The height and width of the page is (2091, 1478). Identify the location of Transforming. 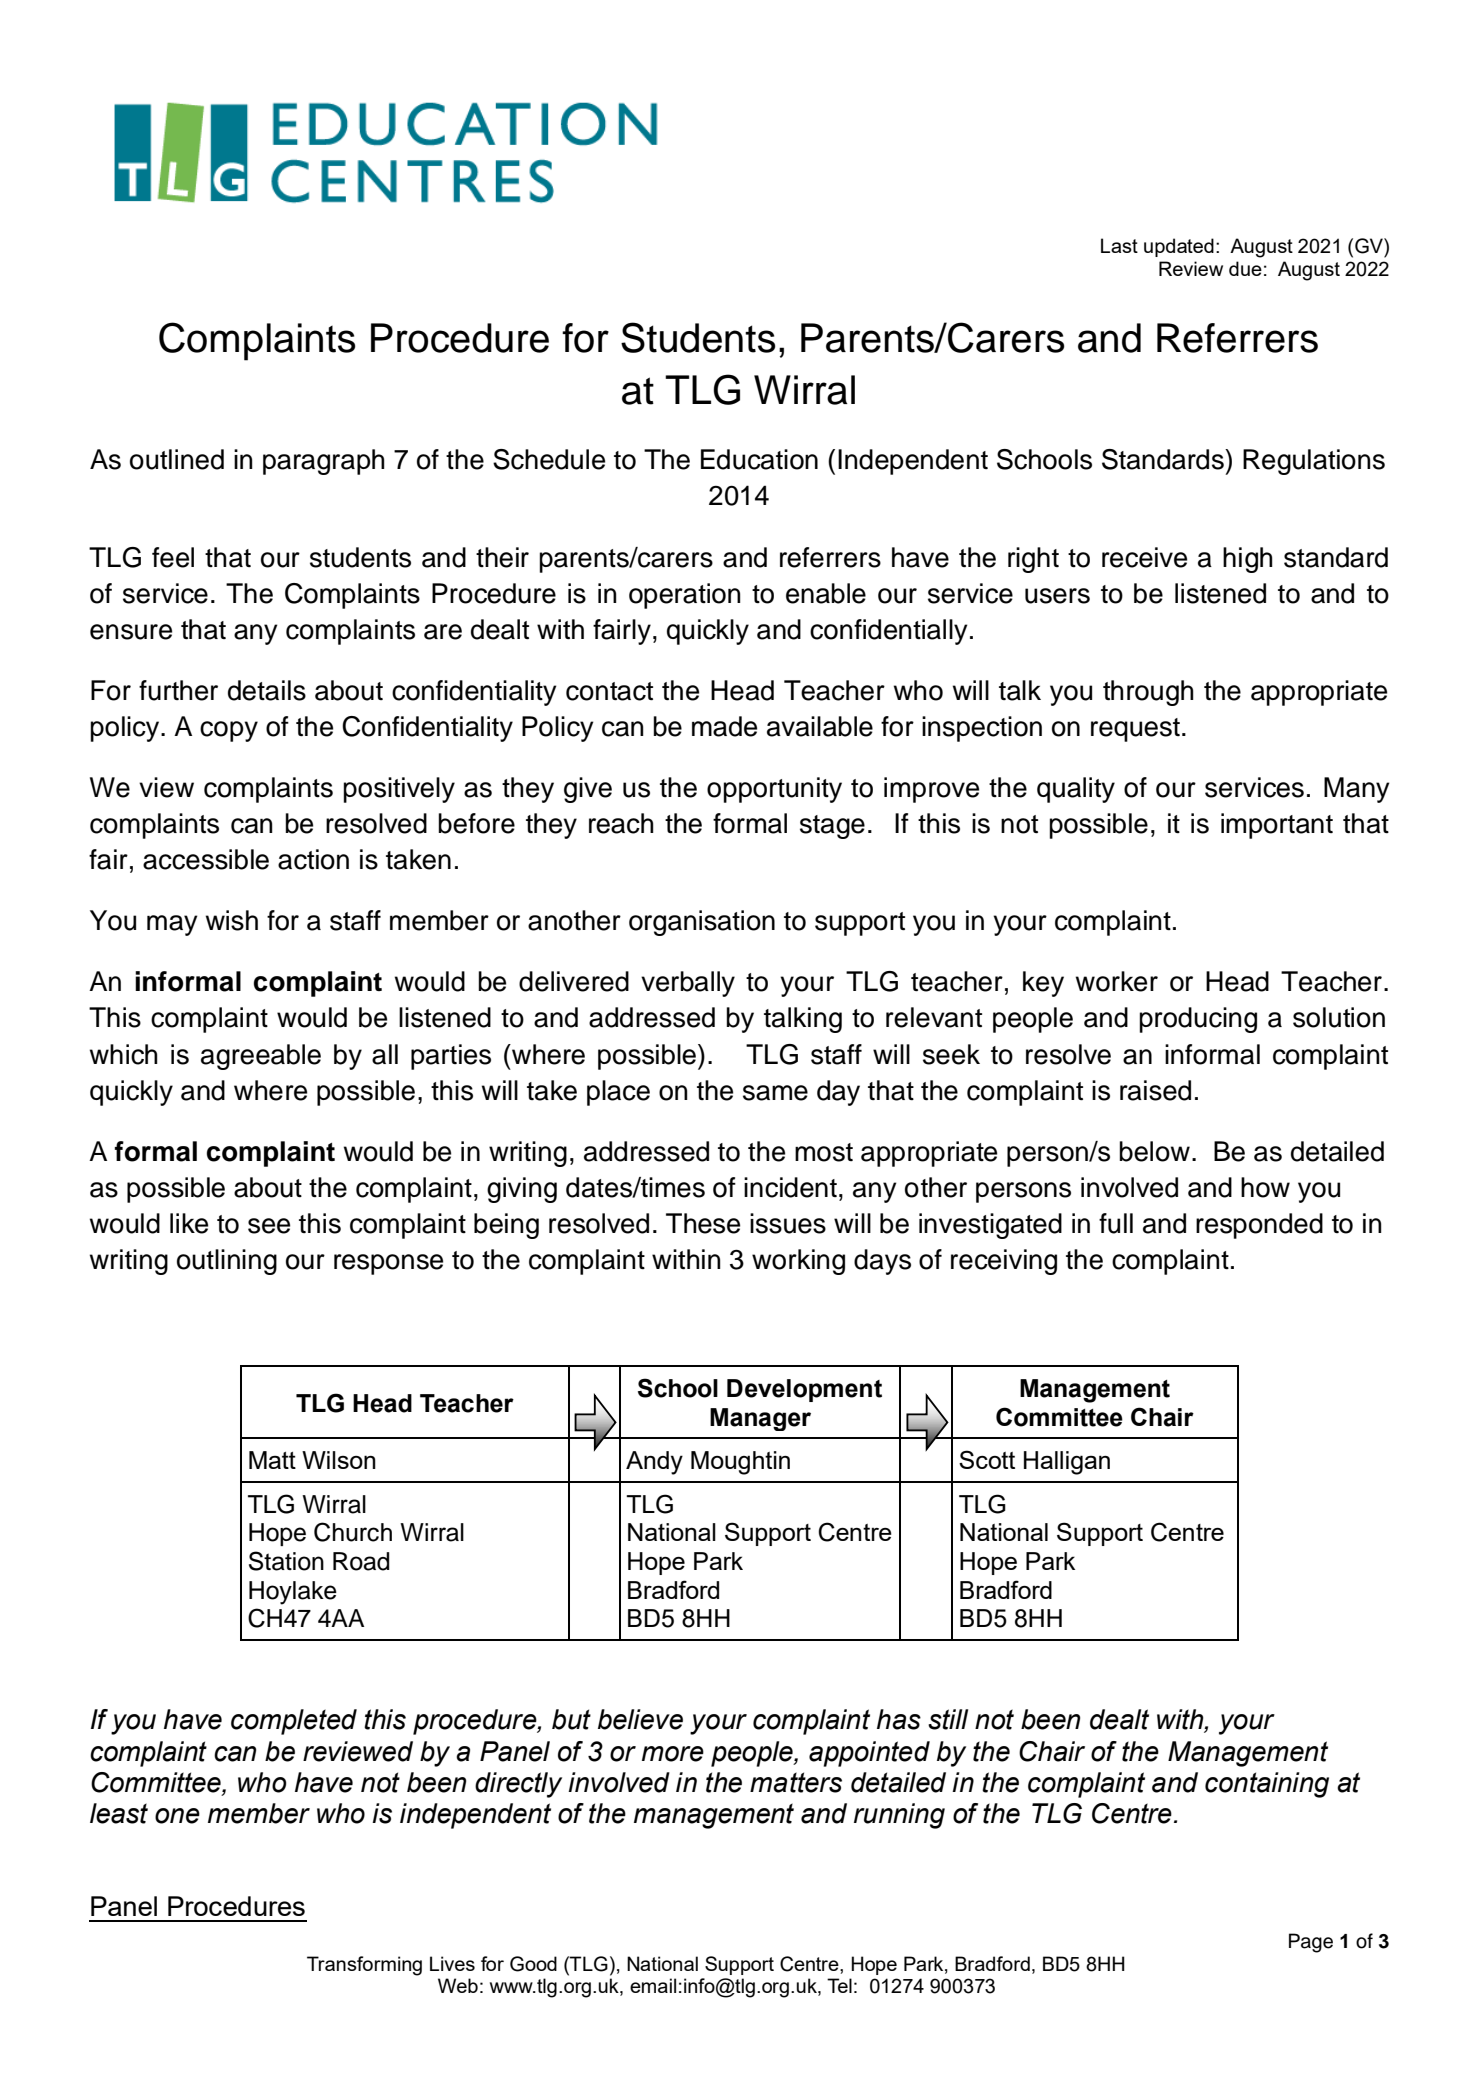
(364, 1966).
